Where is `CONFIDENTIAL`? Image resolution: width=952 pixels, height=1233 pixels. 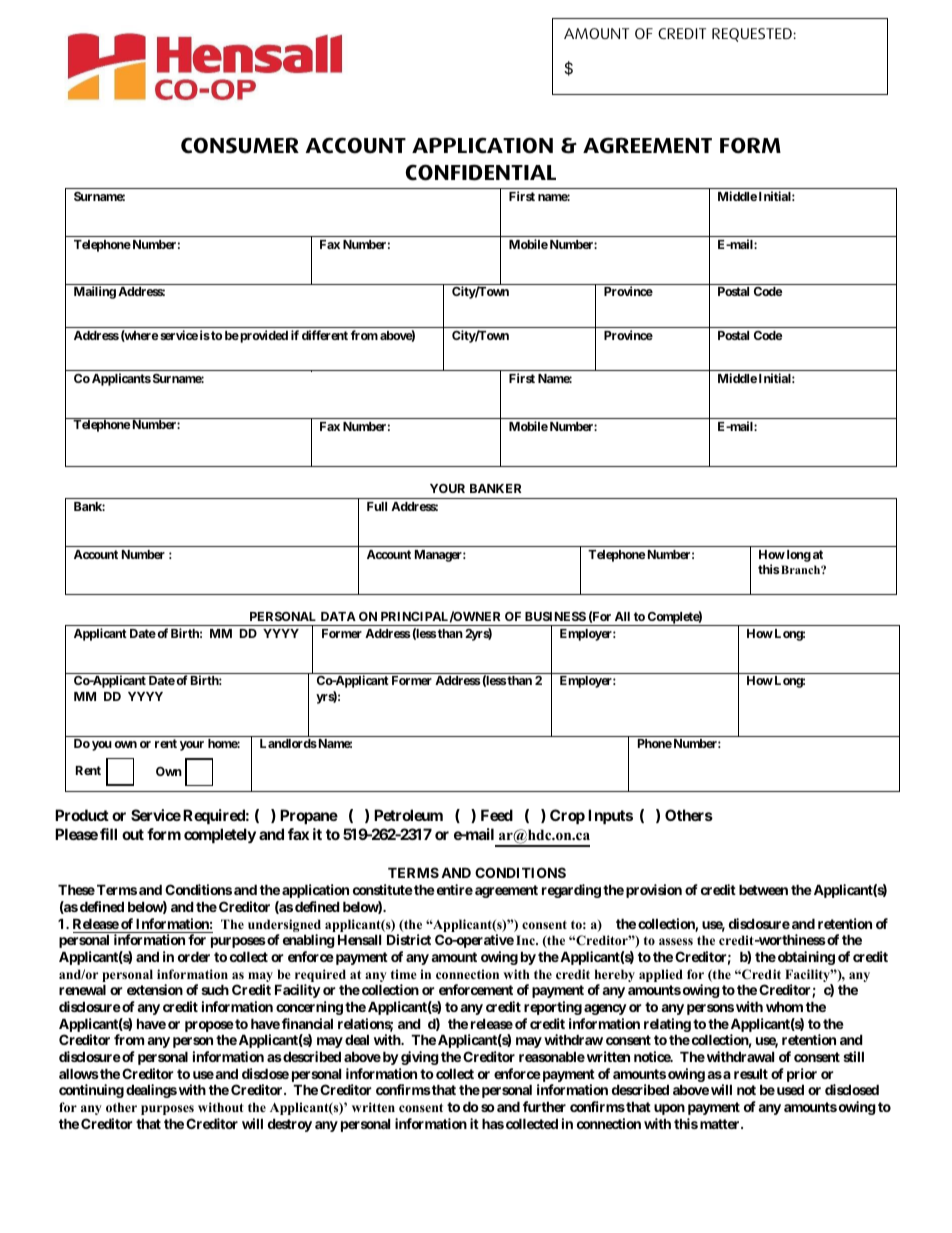 CONFIDENTIAL is located at coordinates (480, 172).
